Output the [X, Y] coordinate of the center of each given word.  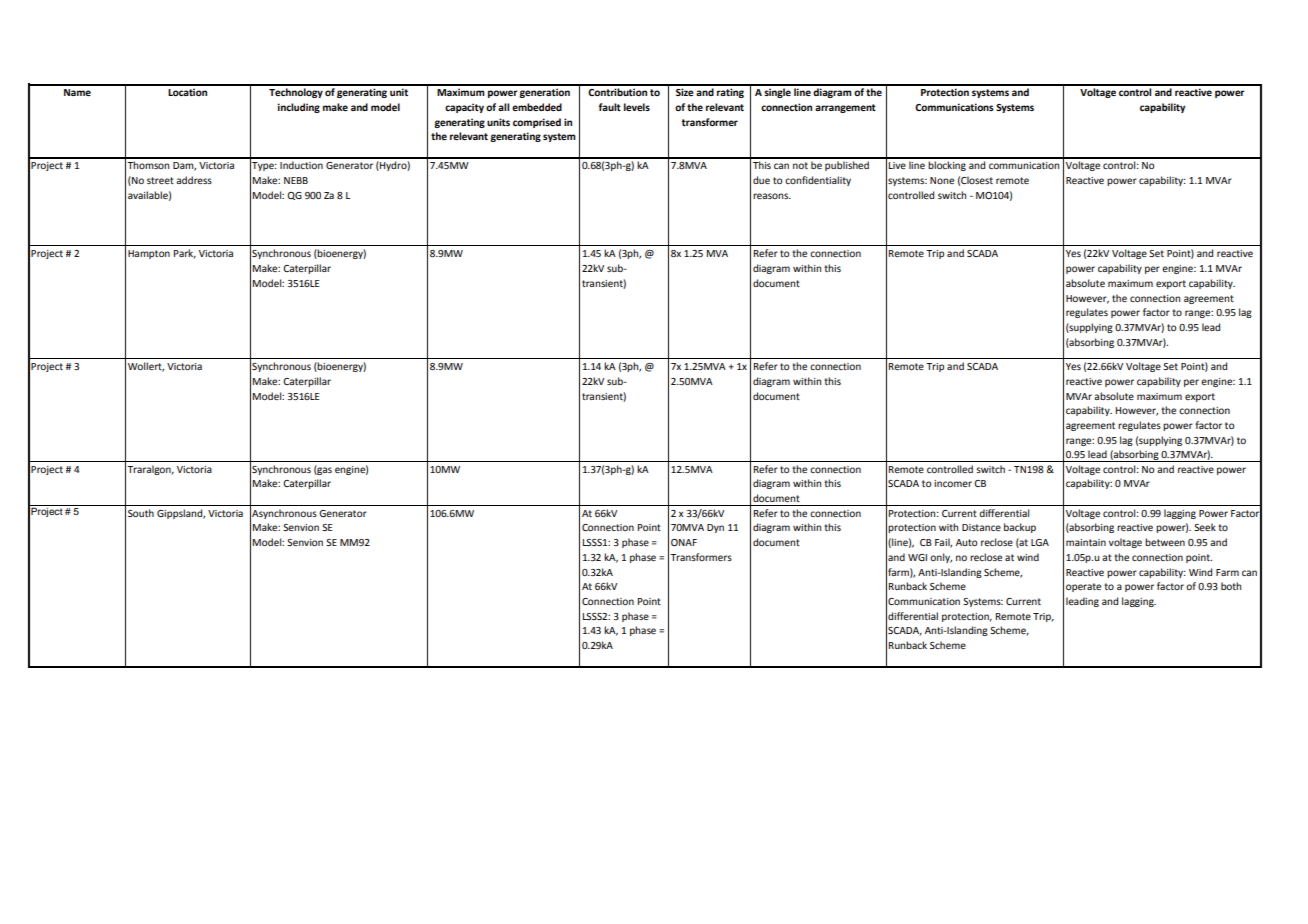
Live [897, 165]
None [942, 180]
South [141, 513]
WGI [917, 557]
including [299, 108]
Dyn [715, 528]
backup [1020, 528]
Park [185, 254]
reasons [772, 196]
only [941, 558]
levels [637, 107]
